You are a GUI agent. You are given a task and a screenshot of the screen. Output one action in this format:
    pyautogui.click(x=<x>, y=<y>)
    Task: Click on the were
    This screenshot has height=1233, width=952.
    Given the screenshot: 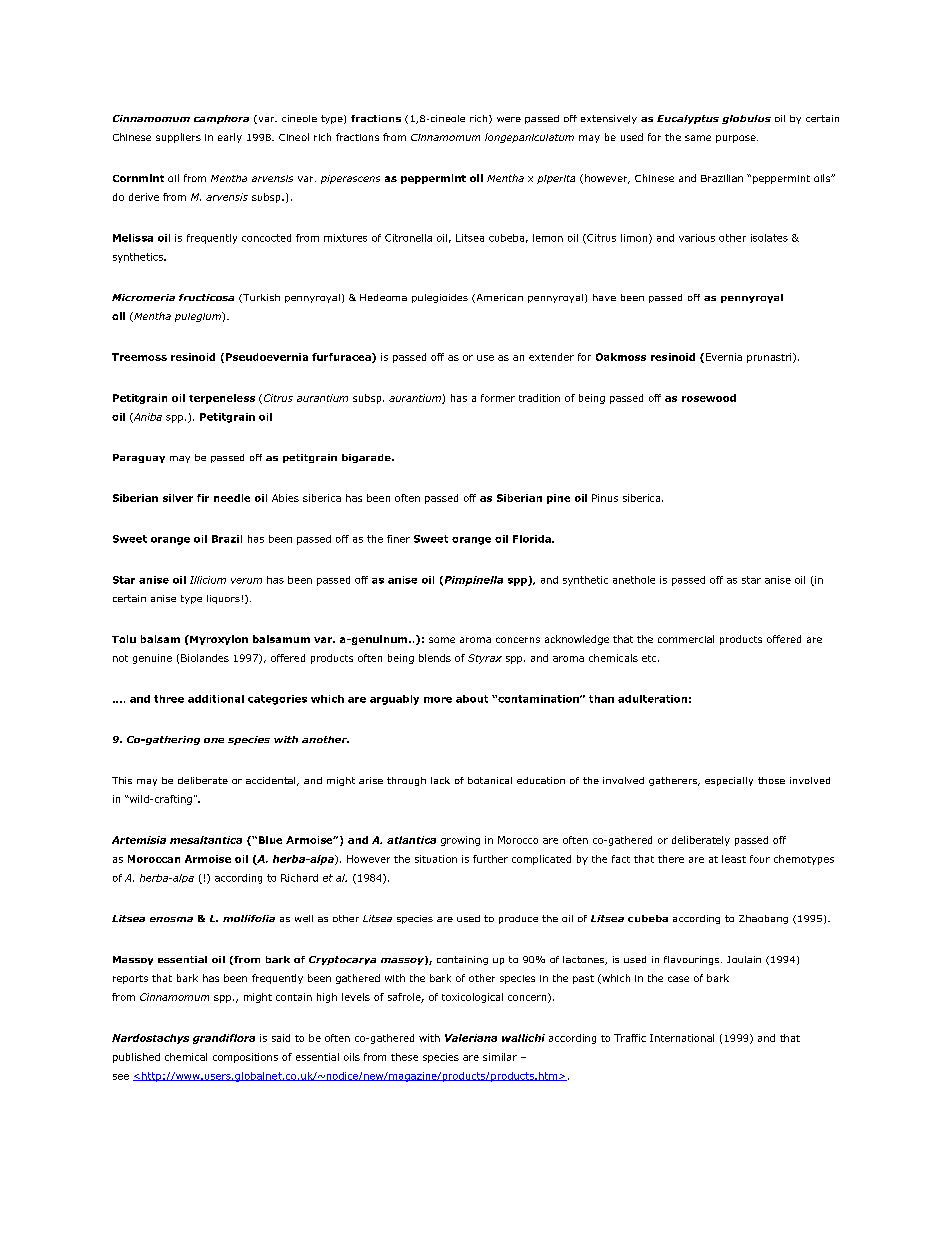 What is the action you would take?
    pyautogui.click(x=509, y=119)
